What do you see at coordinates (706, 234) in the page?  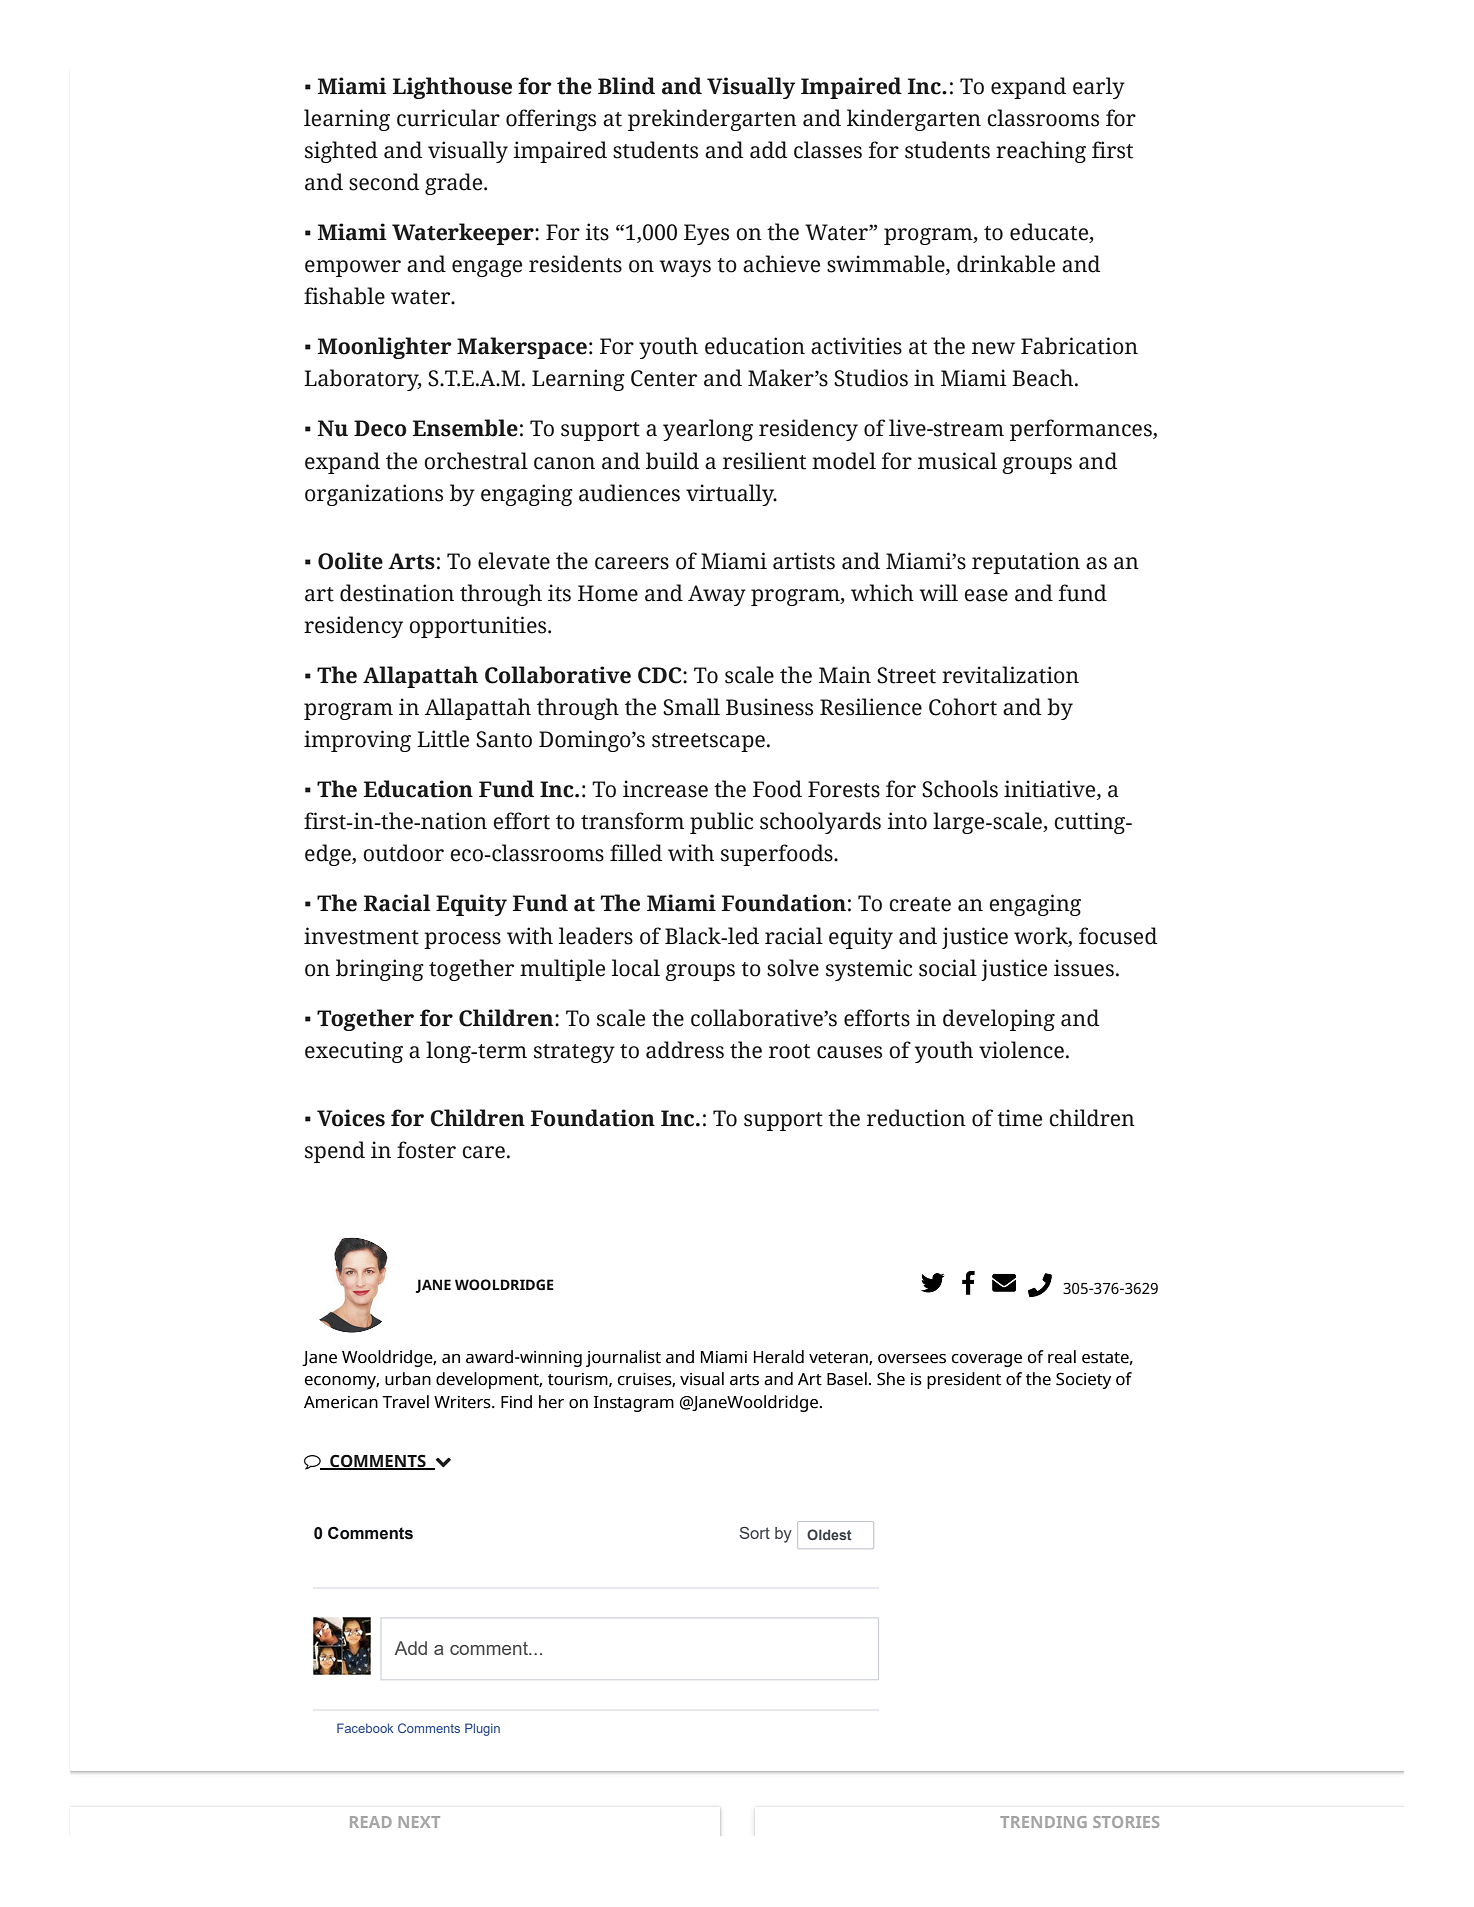 I see `Eyes` at bounding box center [706, 234].
